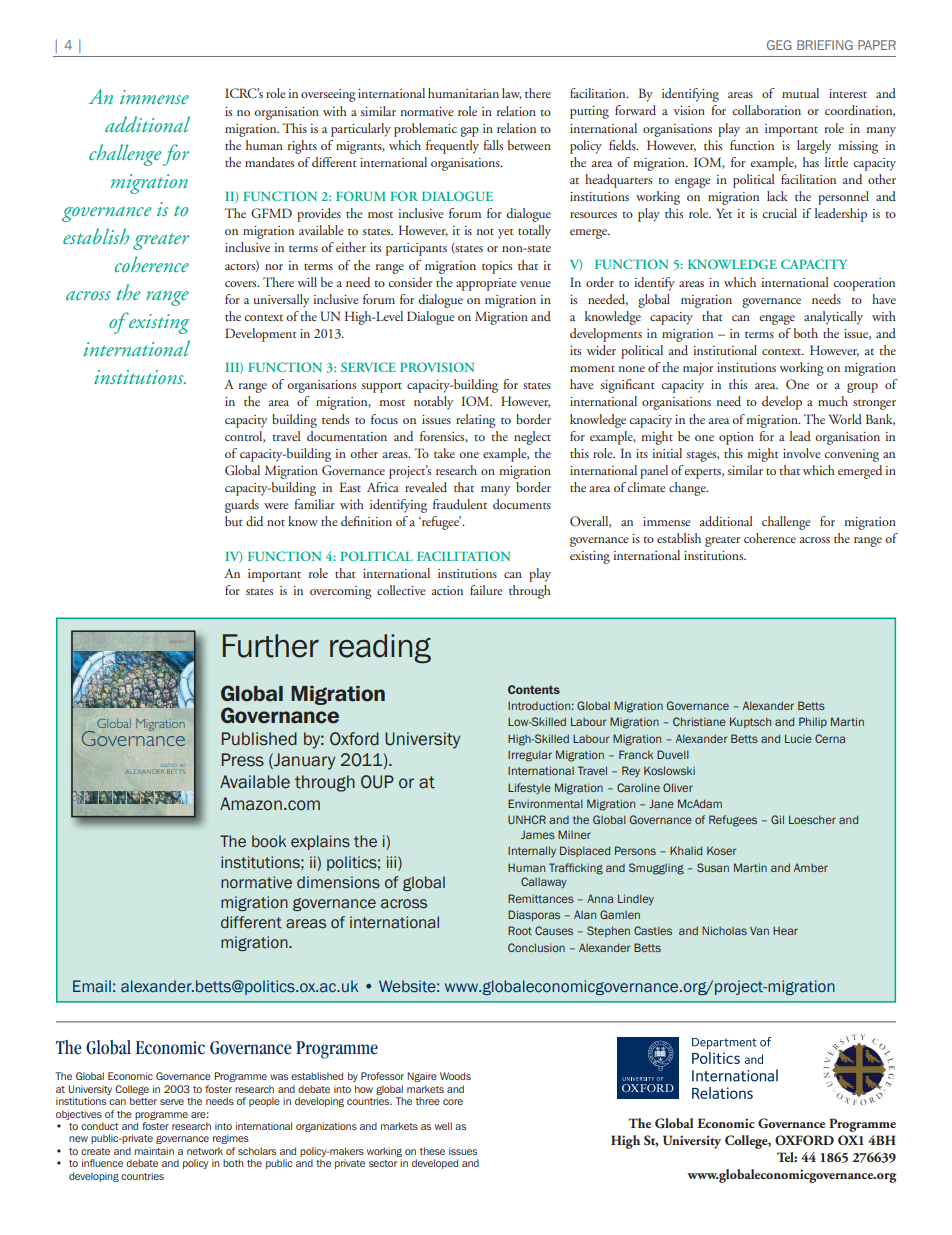 The image size is (952, 1235). I want to click on law, so click(512, 94).
